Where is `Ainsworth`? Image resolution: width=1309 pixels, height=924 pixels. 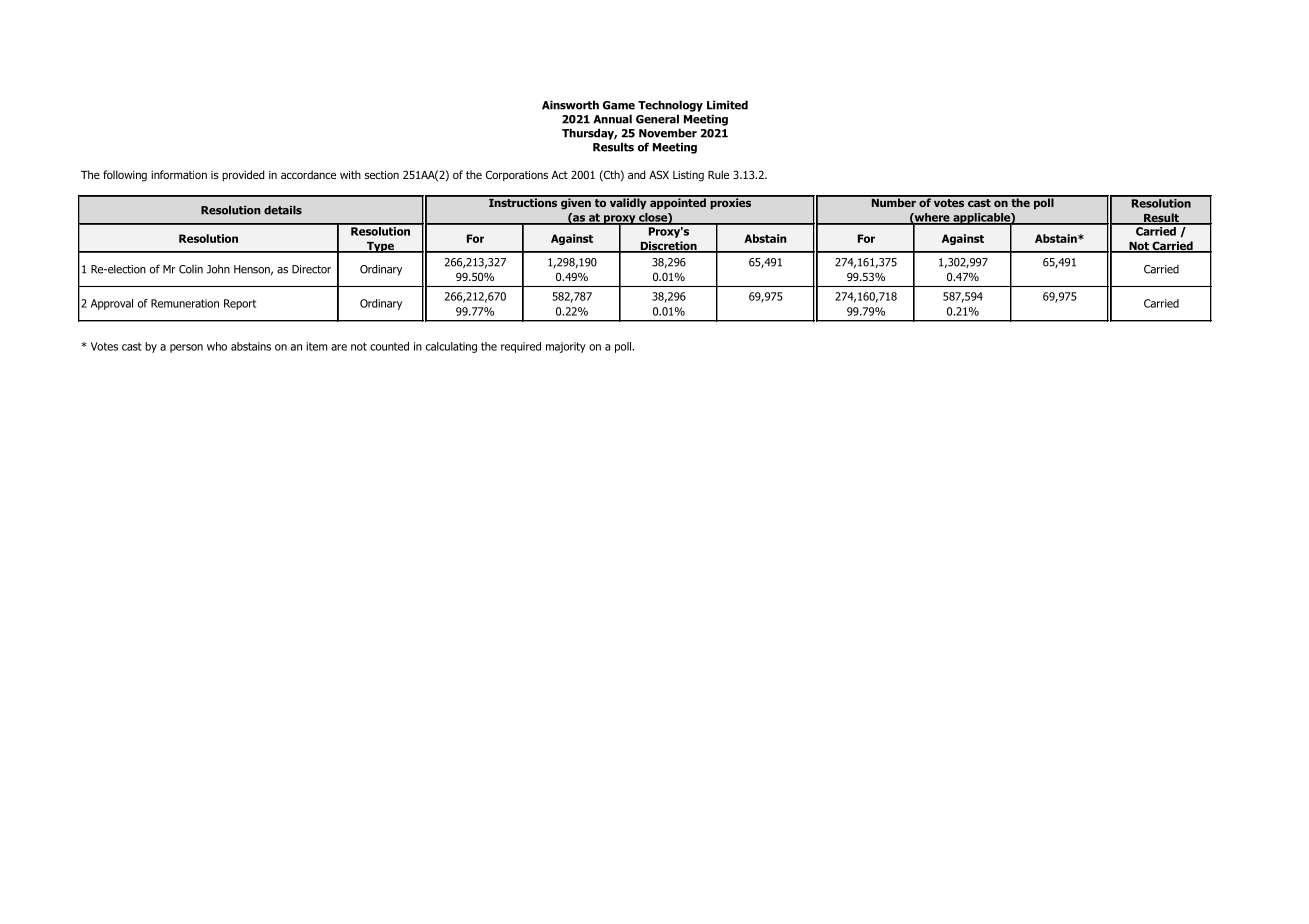 Ainsworth is located at coordinates (570, 105).
